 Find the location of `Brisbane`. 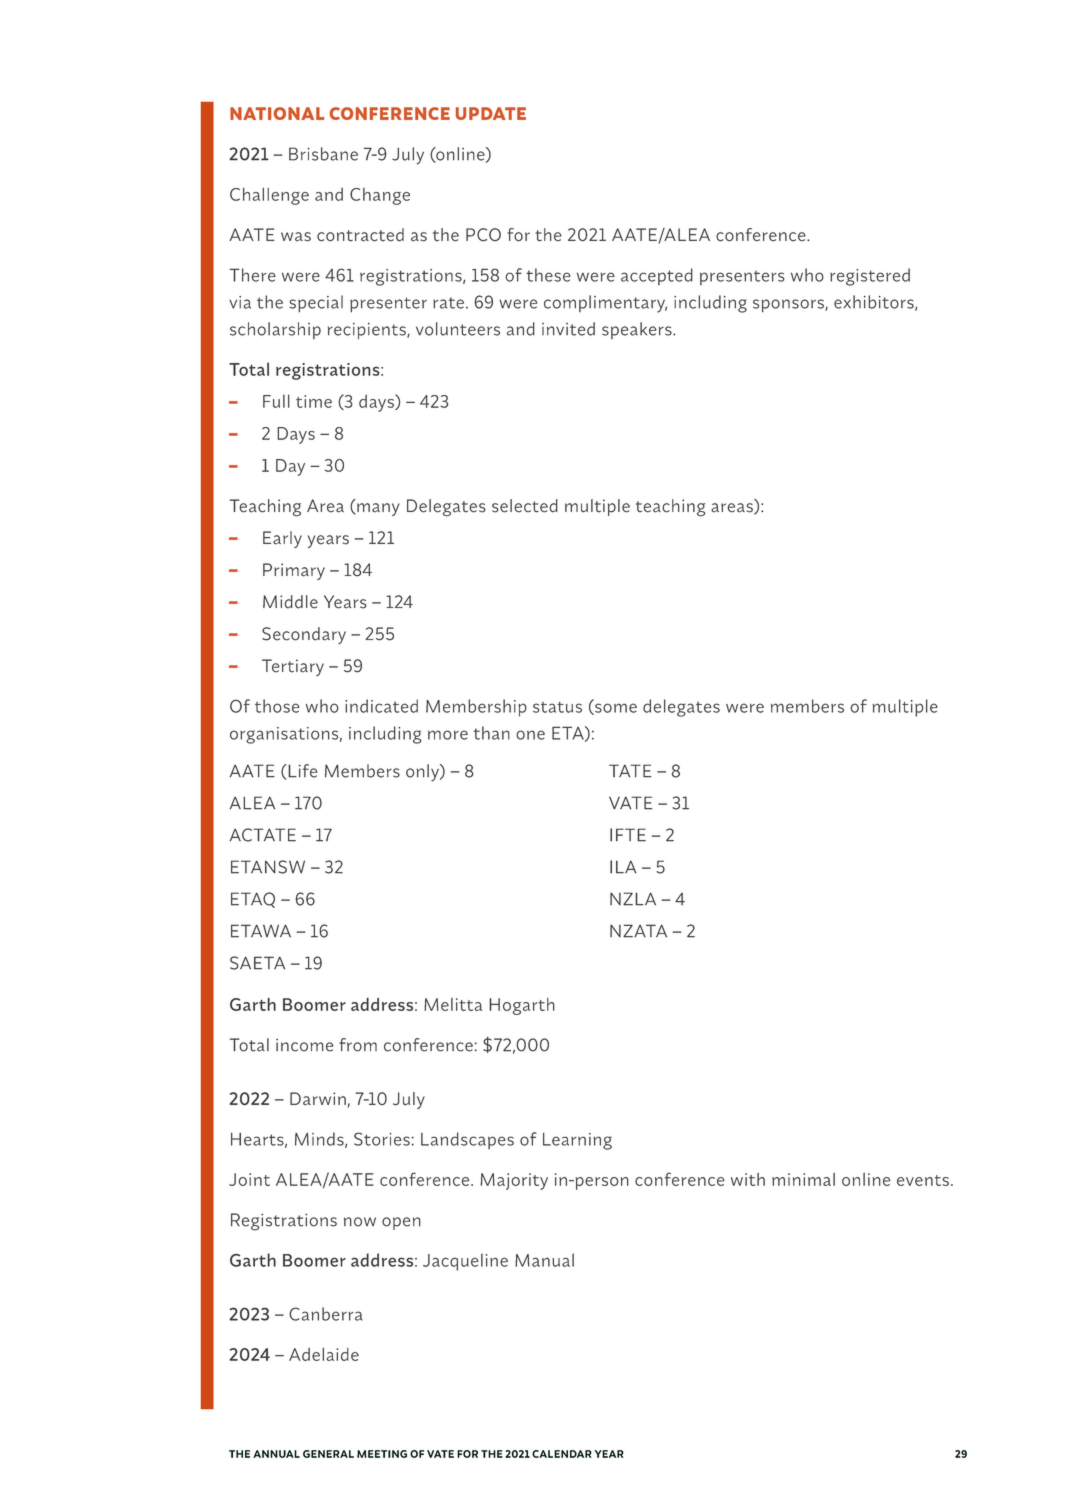

Brisbane is located at coordinates (323, 154).
